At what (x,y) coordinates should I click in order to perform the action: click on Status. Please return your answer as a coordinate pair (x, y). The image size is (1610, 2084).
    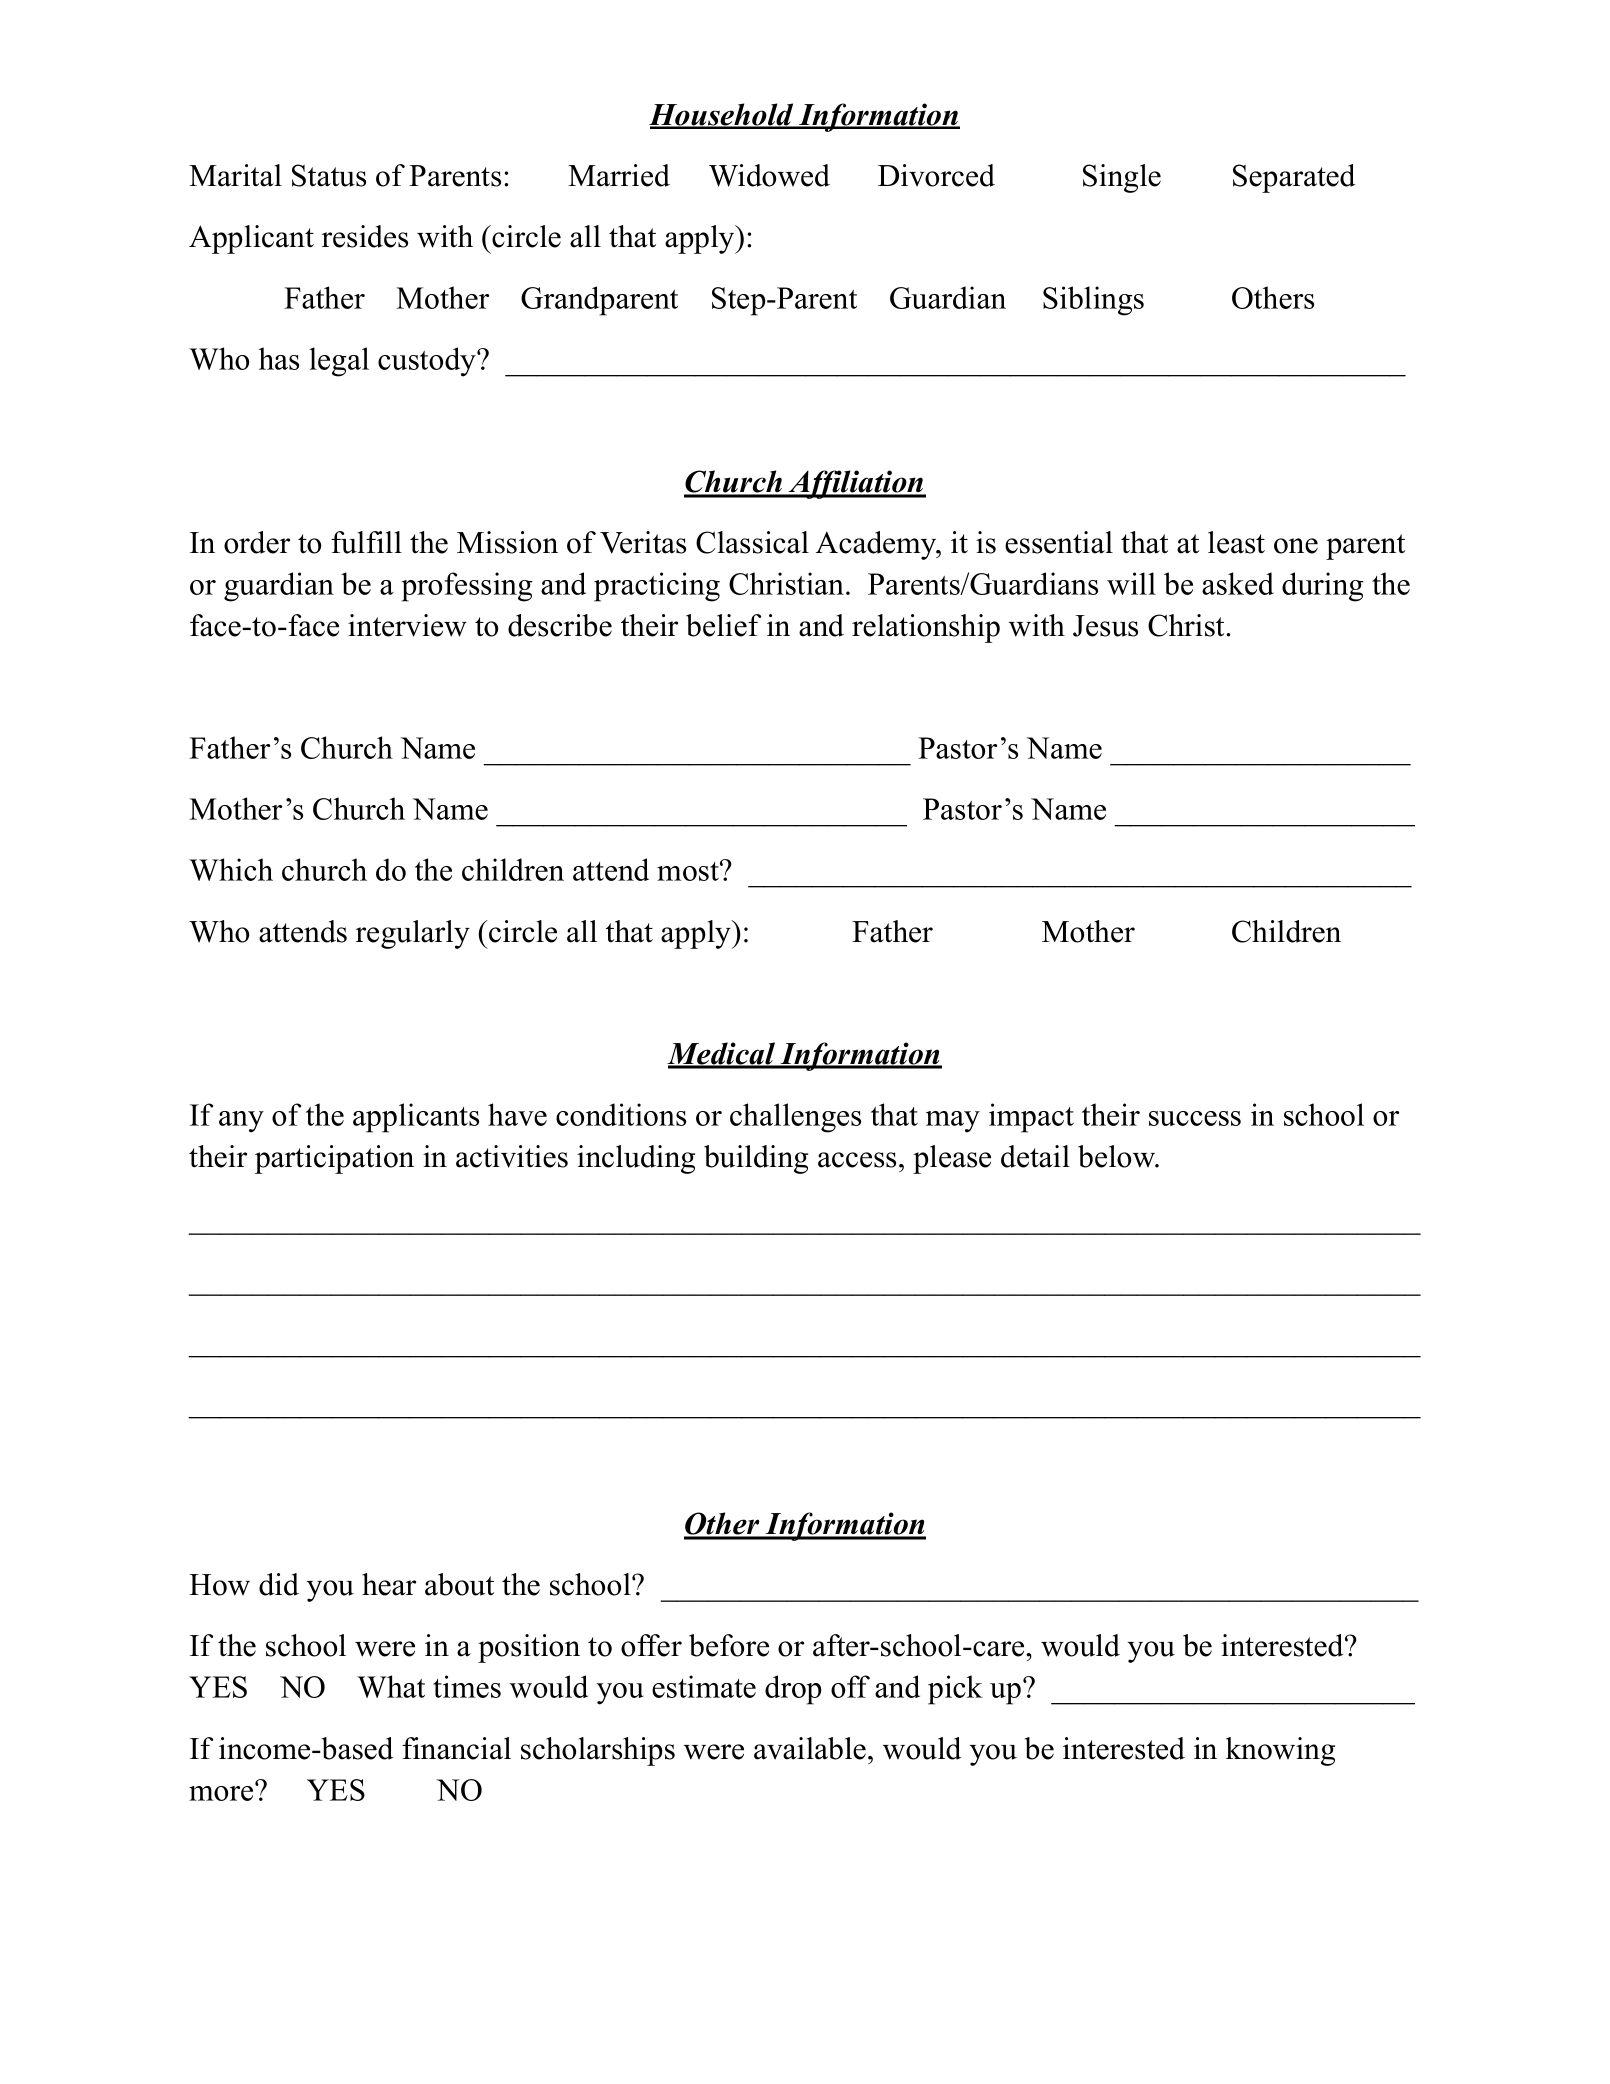
    Looking at the image, I should click on (329, 175).
